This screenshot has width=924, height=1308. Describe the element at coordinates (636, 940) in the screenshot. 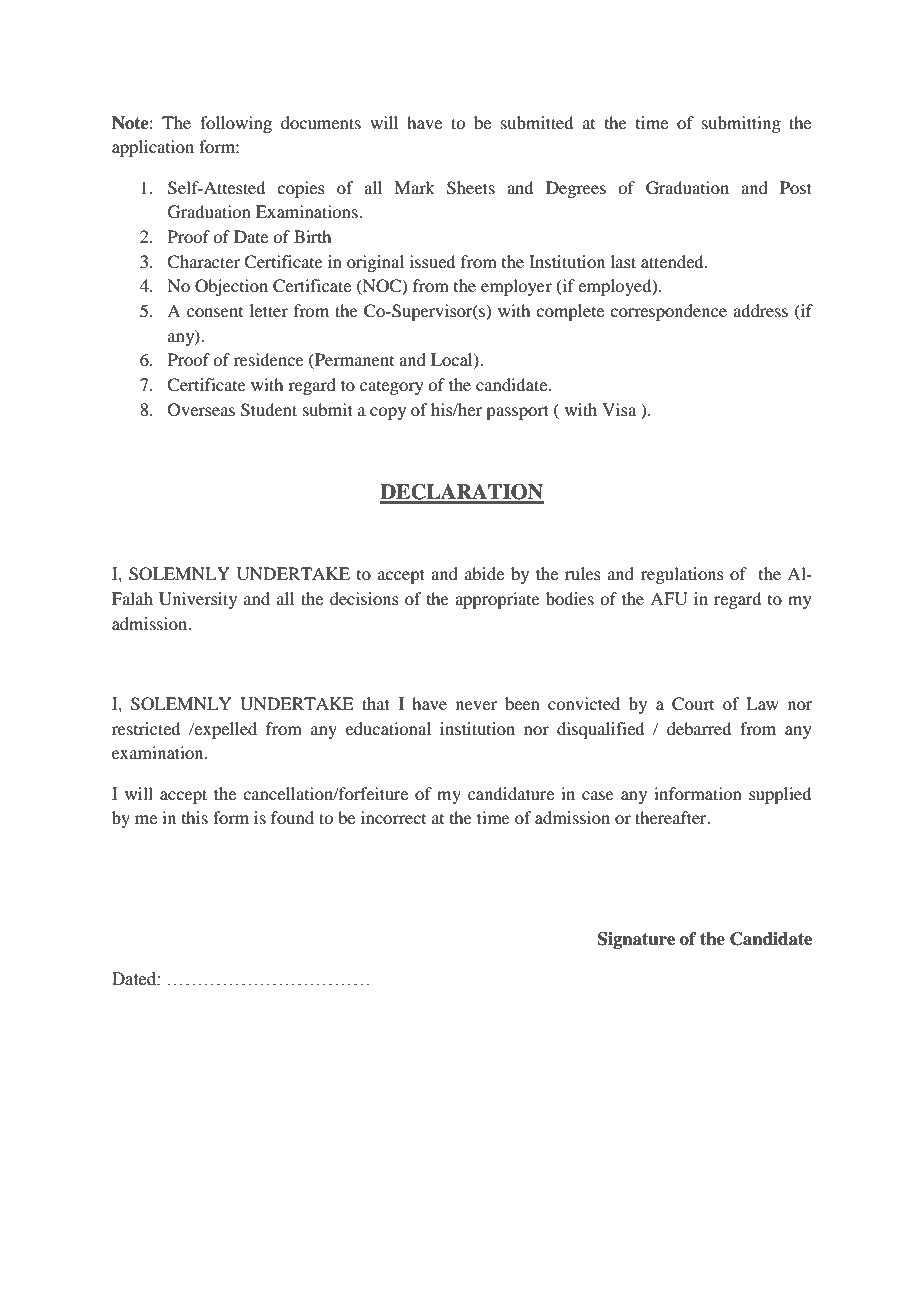

I see `Signature` at that location.
